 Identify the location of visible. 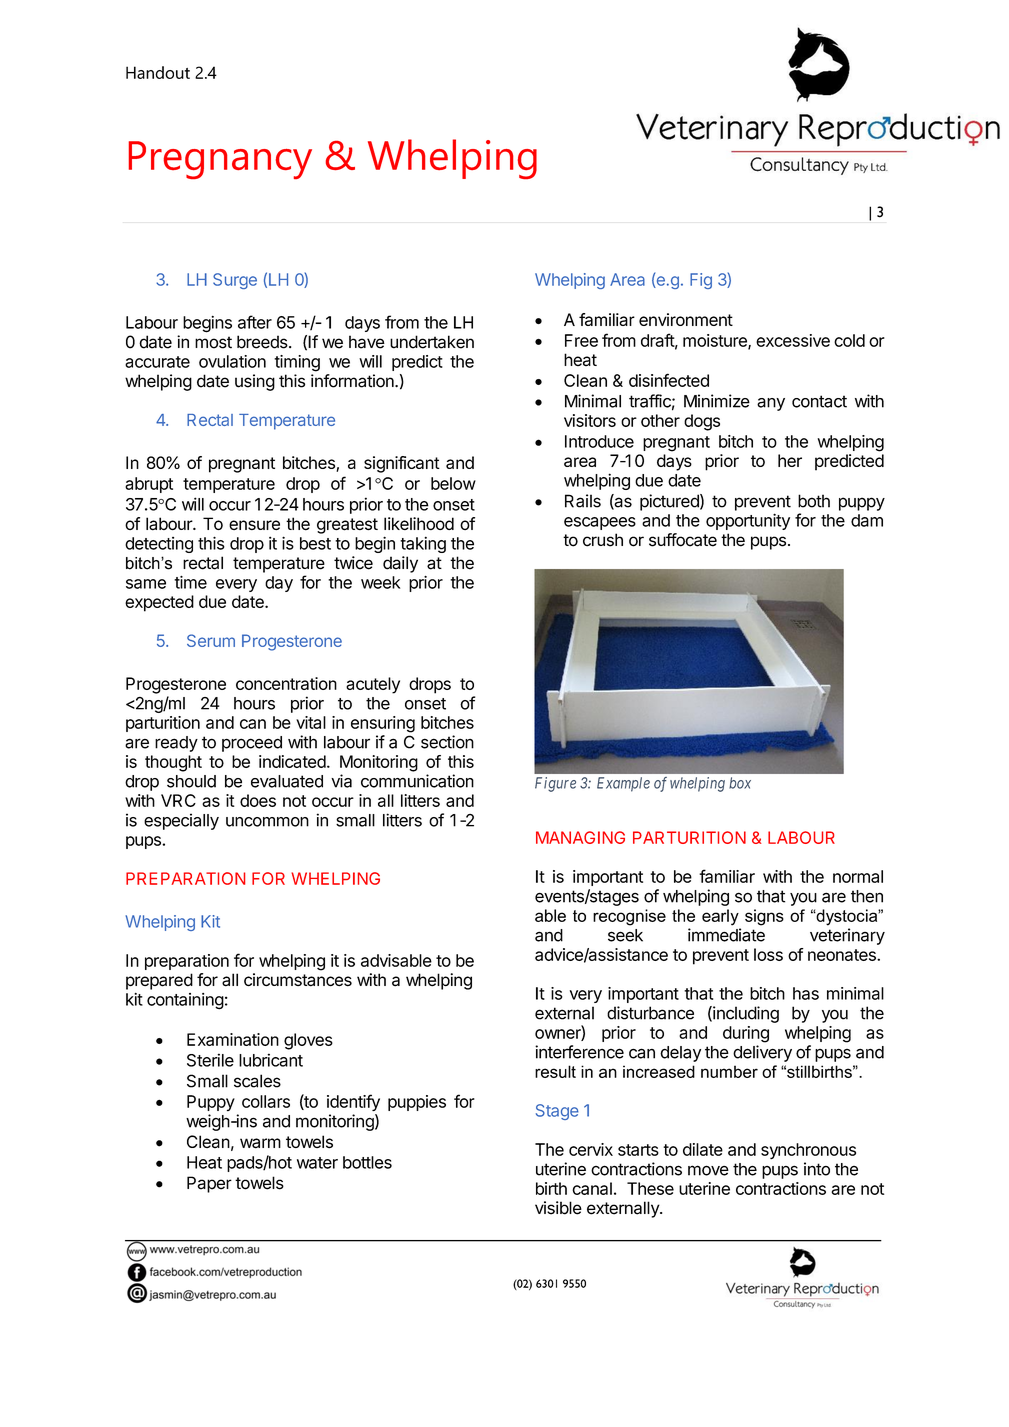
(558, 1208).
